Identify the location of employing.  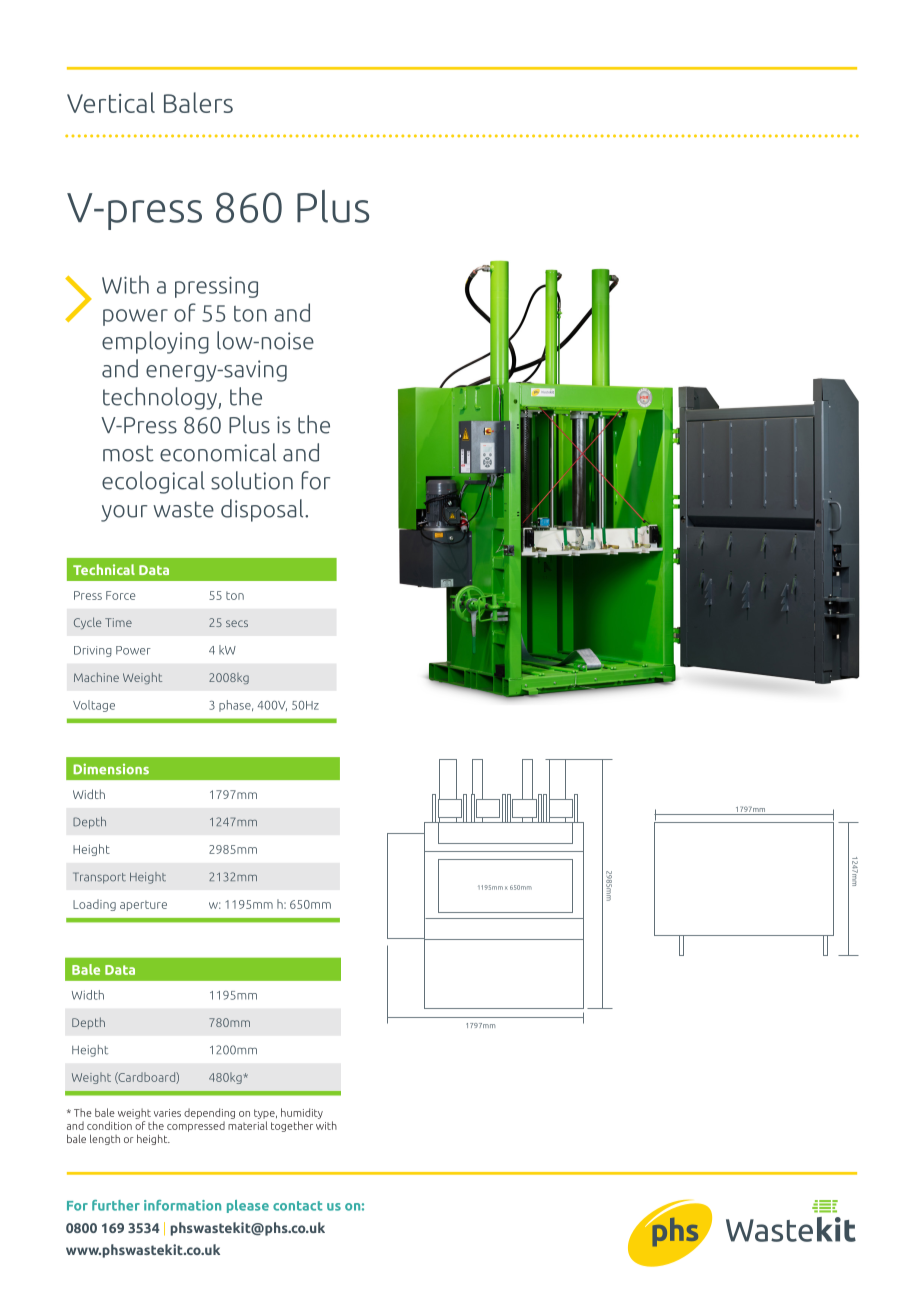
(155, 342).
